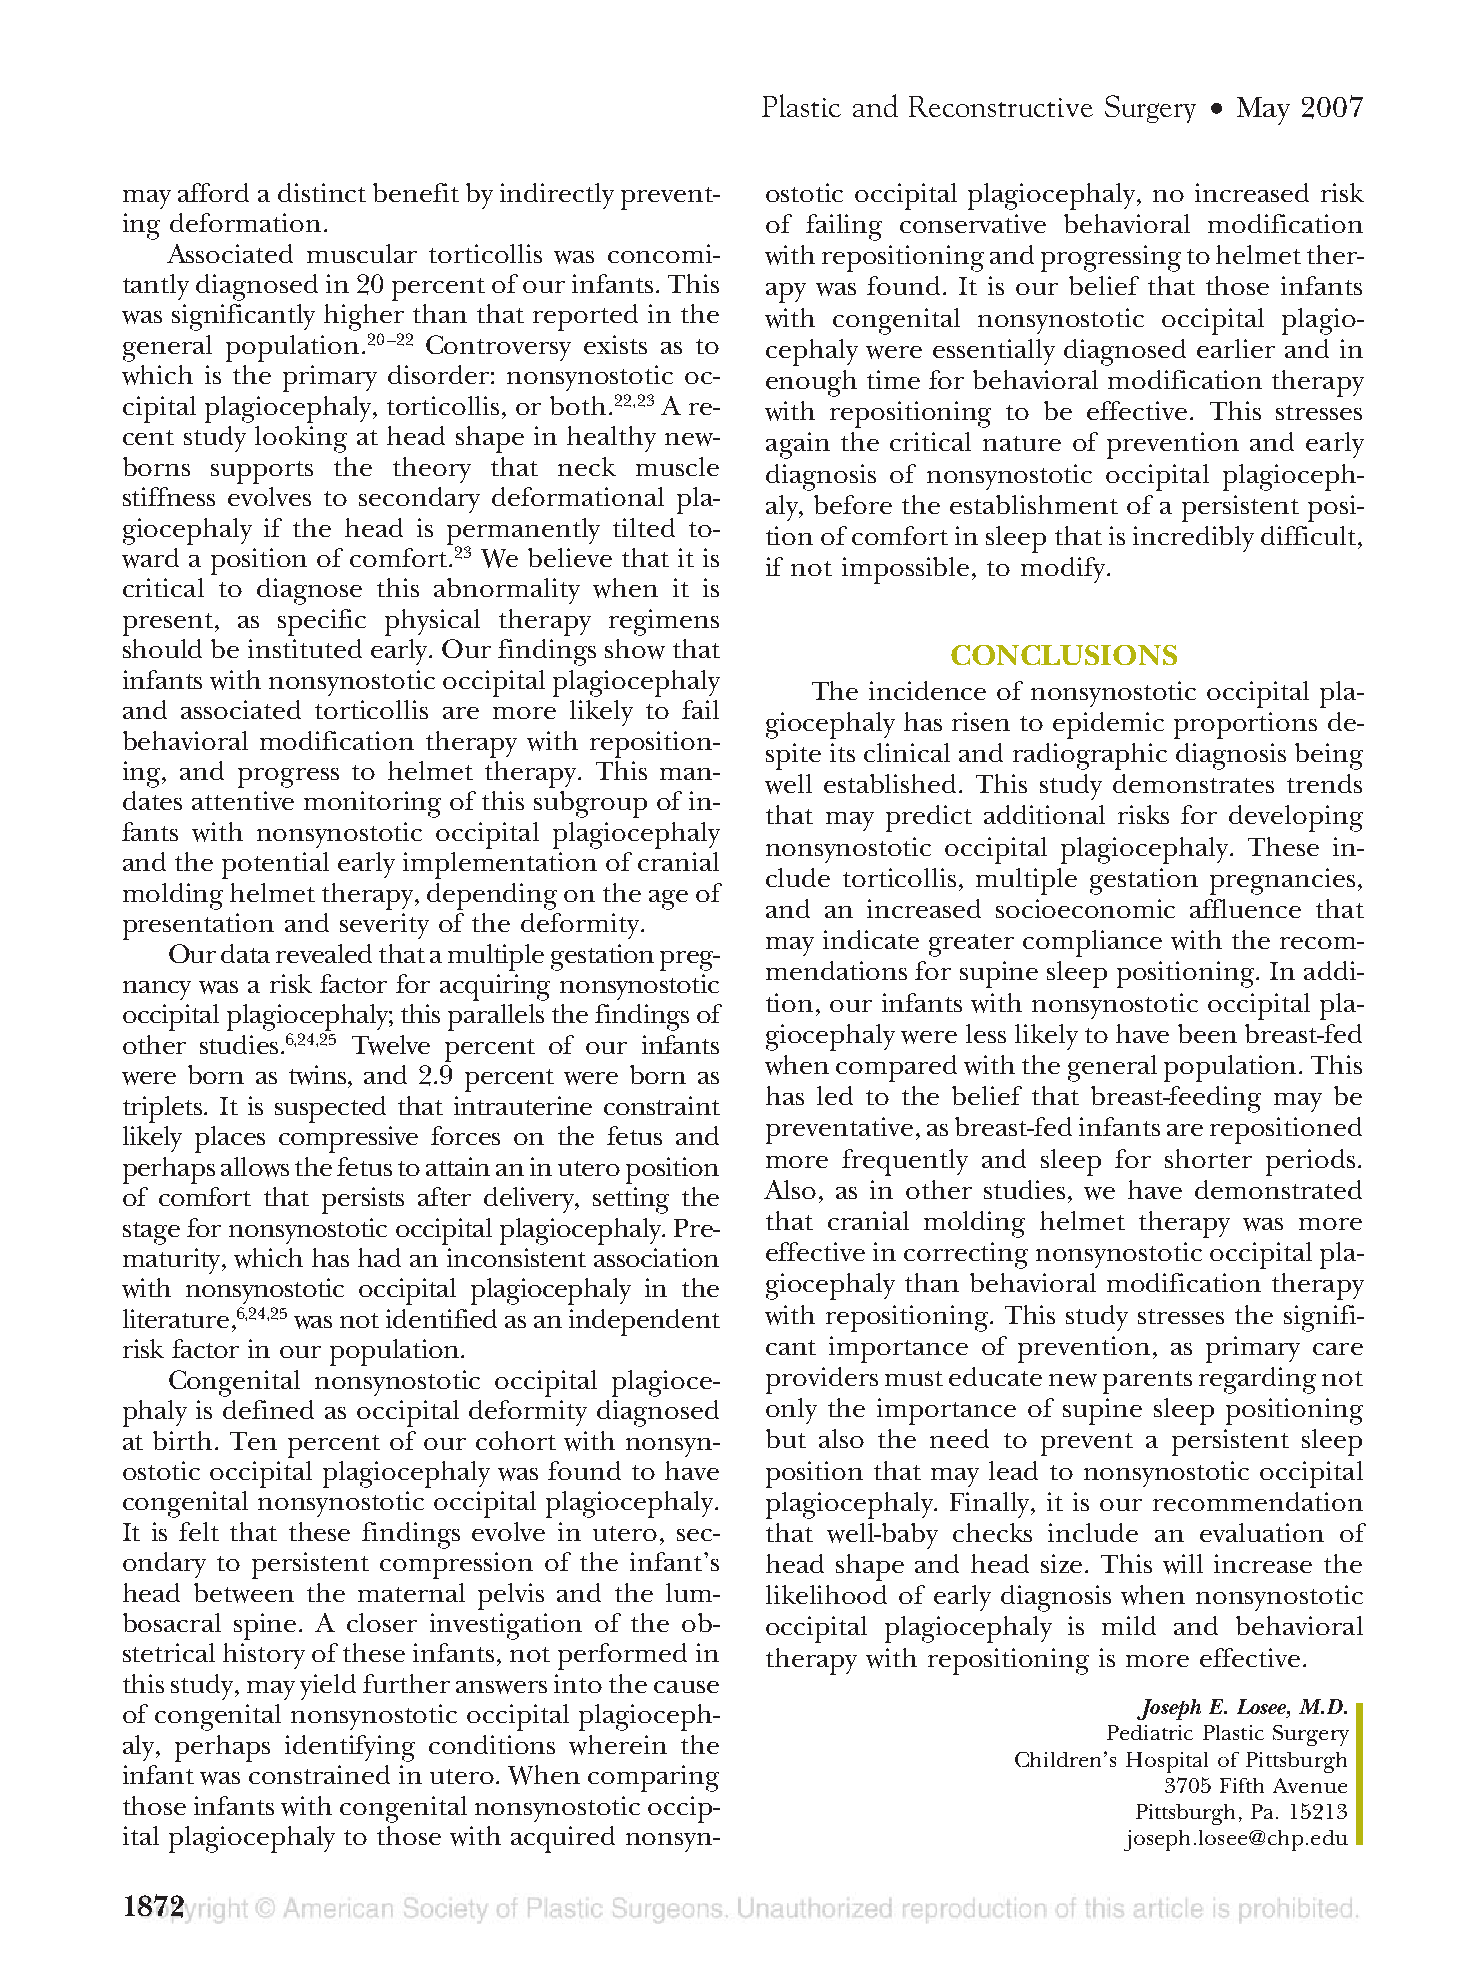  I want to click on indirectly, so click(557, 196).
